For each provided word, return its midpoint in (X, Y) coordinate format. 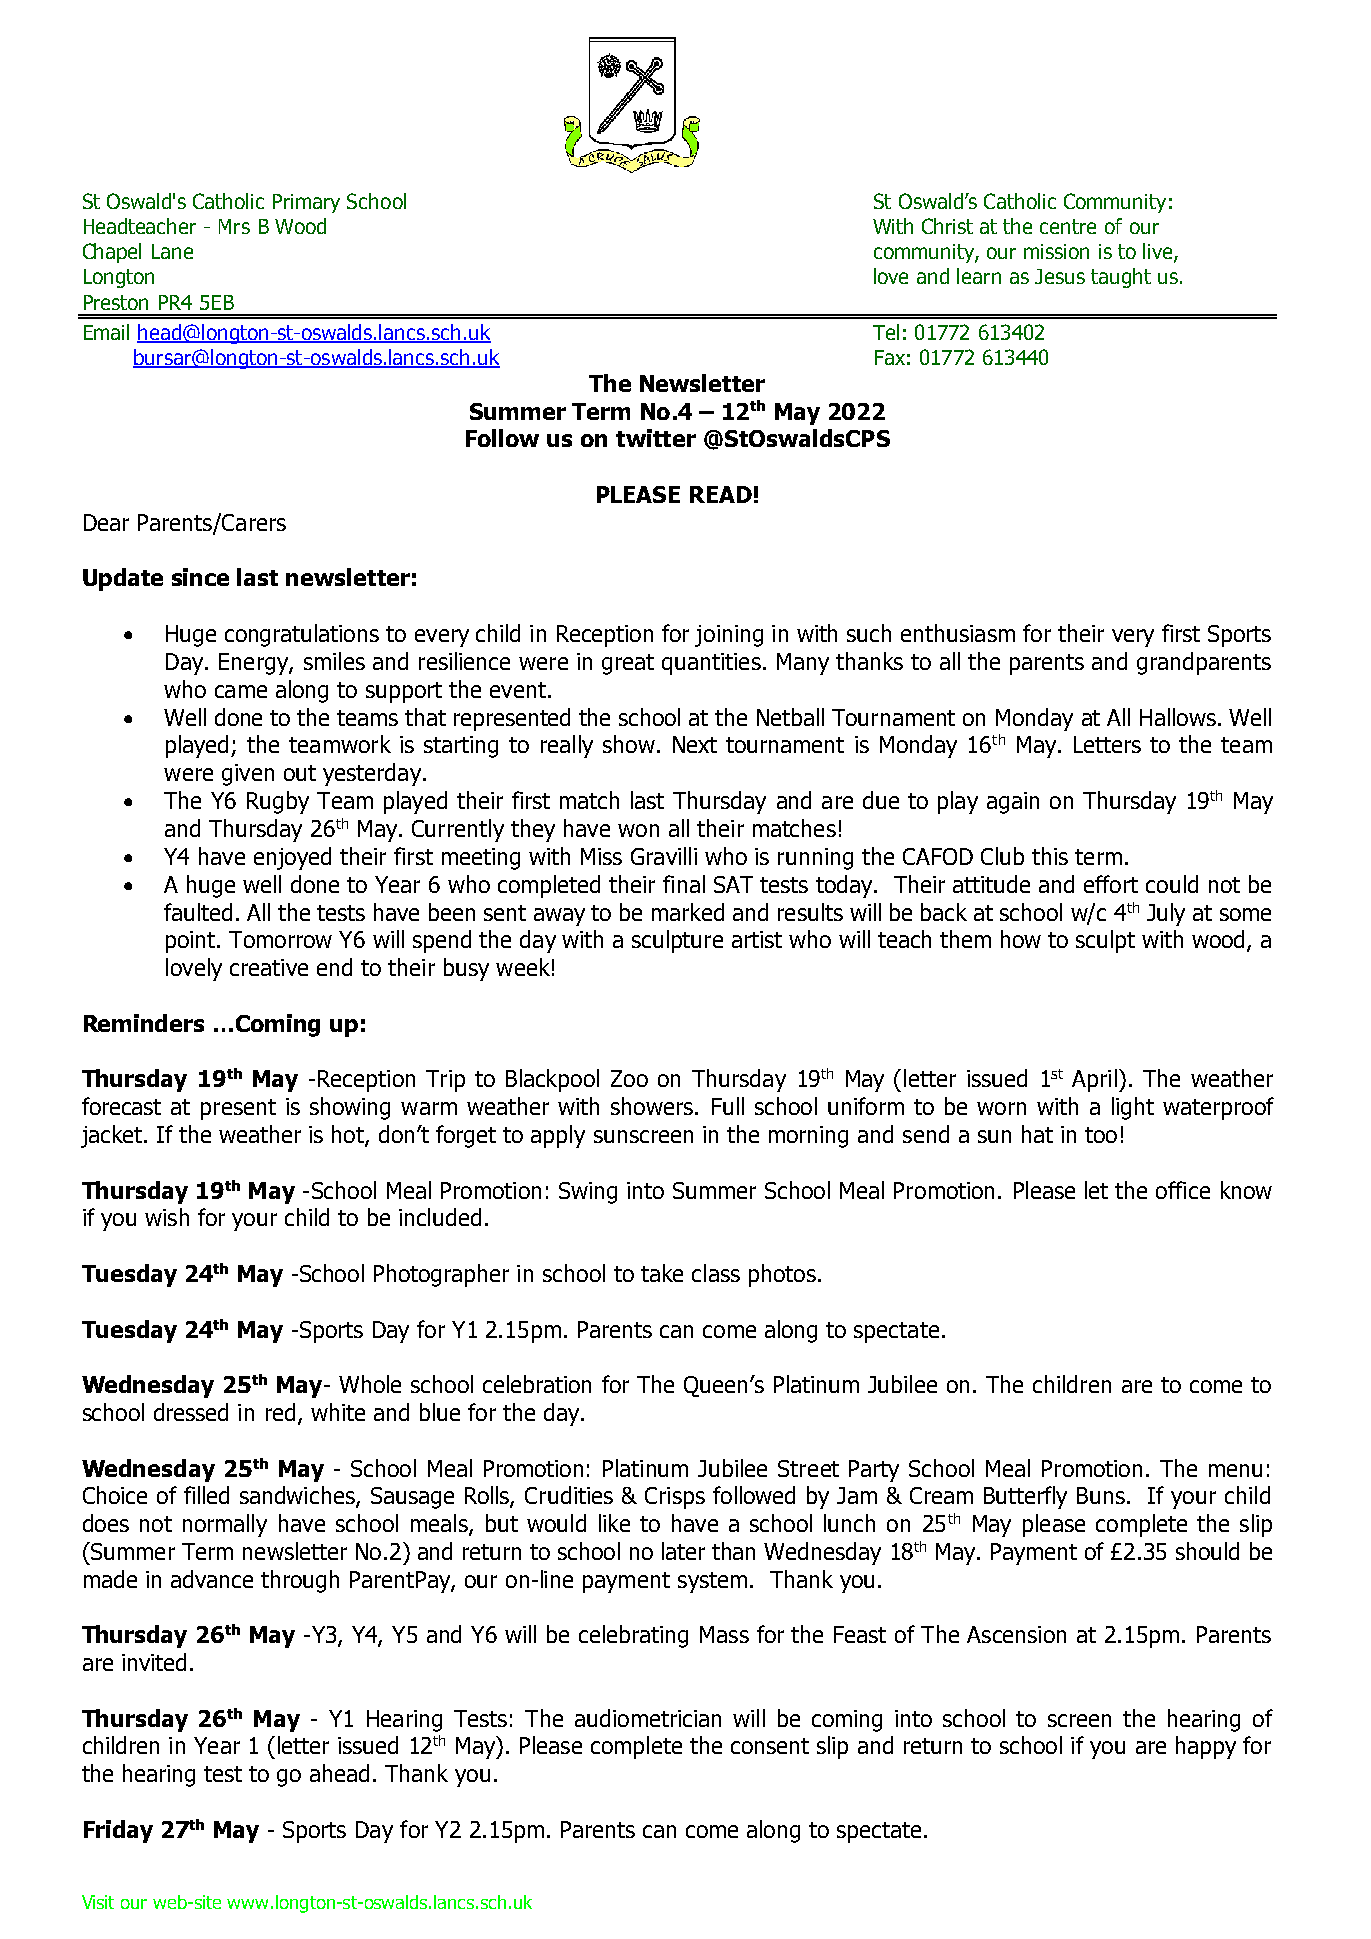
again (1013, 803)
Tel (886, 332)
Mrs (234, 226)
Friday (118, 1831)
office (1183, 1190)
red (280, 1412)
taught (1121, 278)
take (662, 1273)
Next (695, 744)
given (248, 775)
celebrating (633, 1636)
